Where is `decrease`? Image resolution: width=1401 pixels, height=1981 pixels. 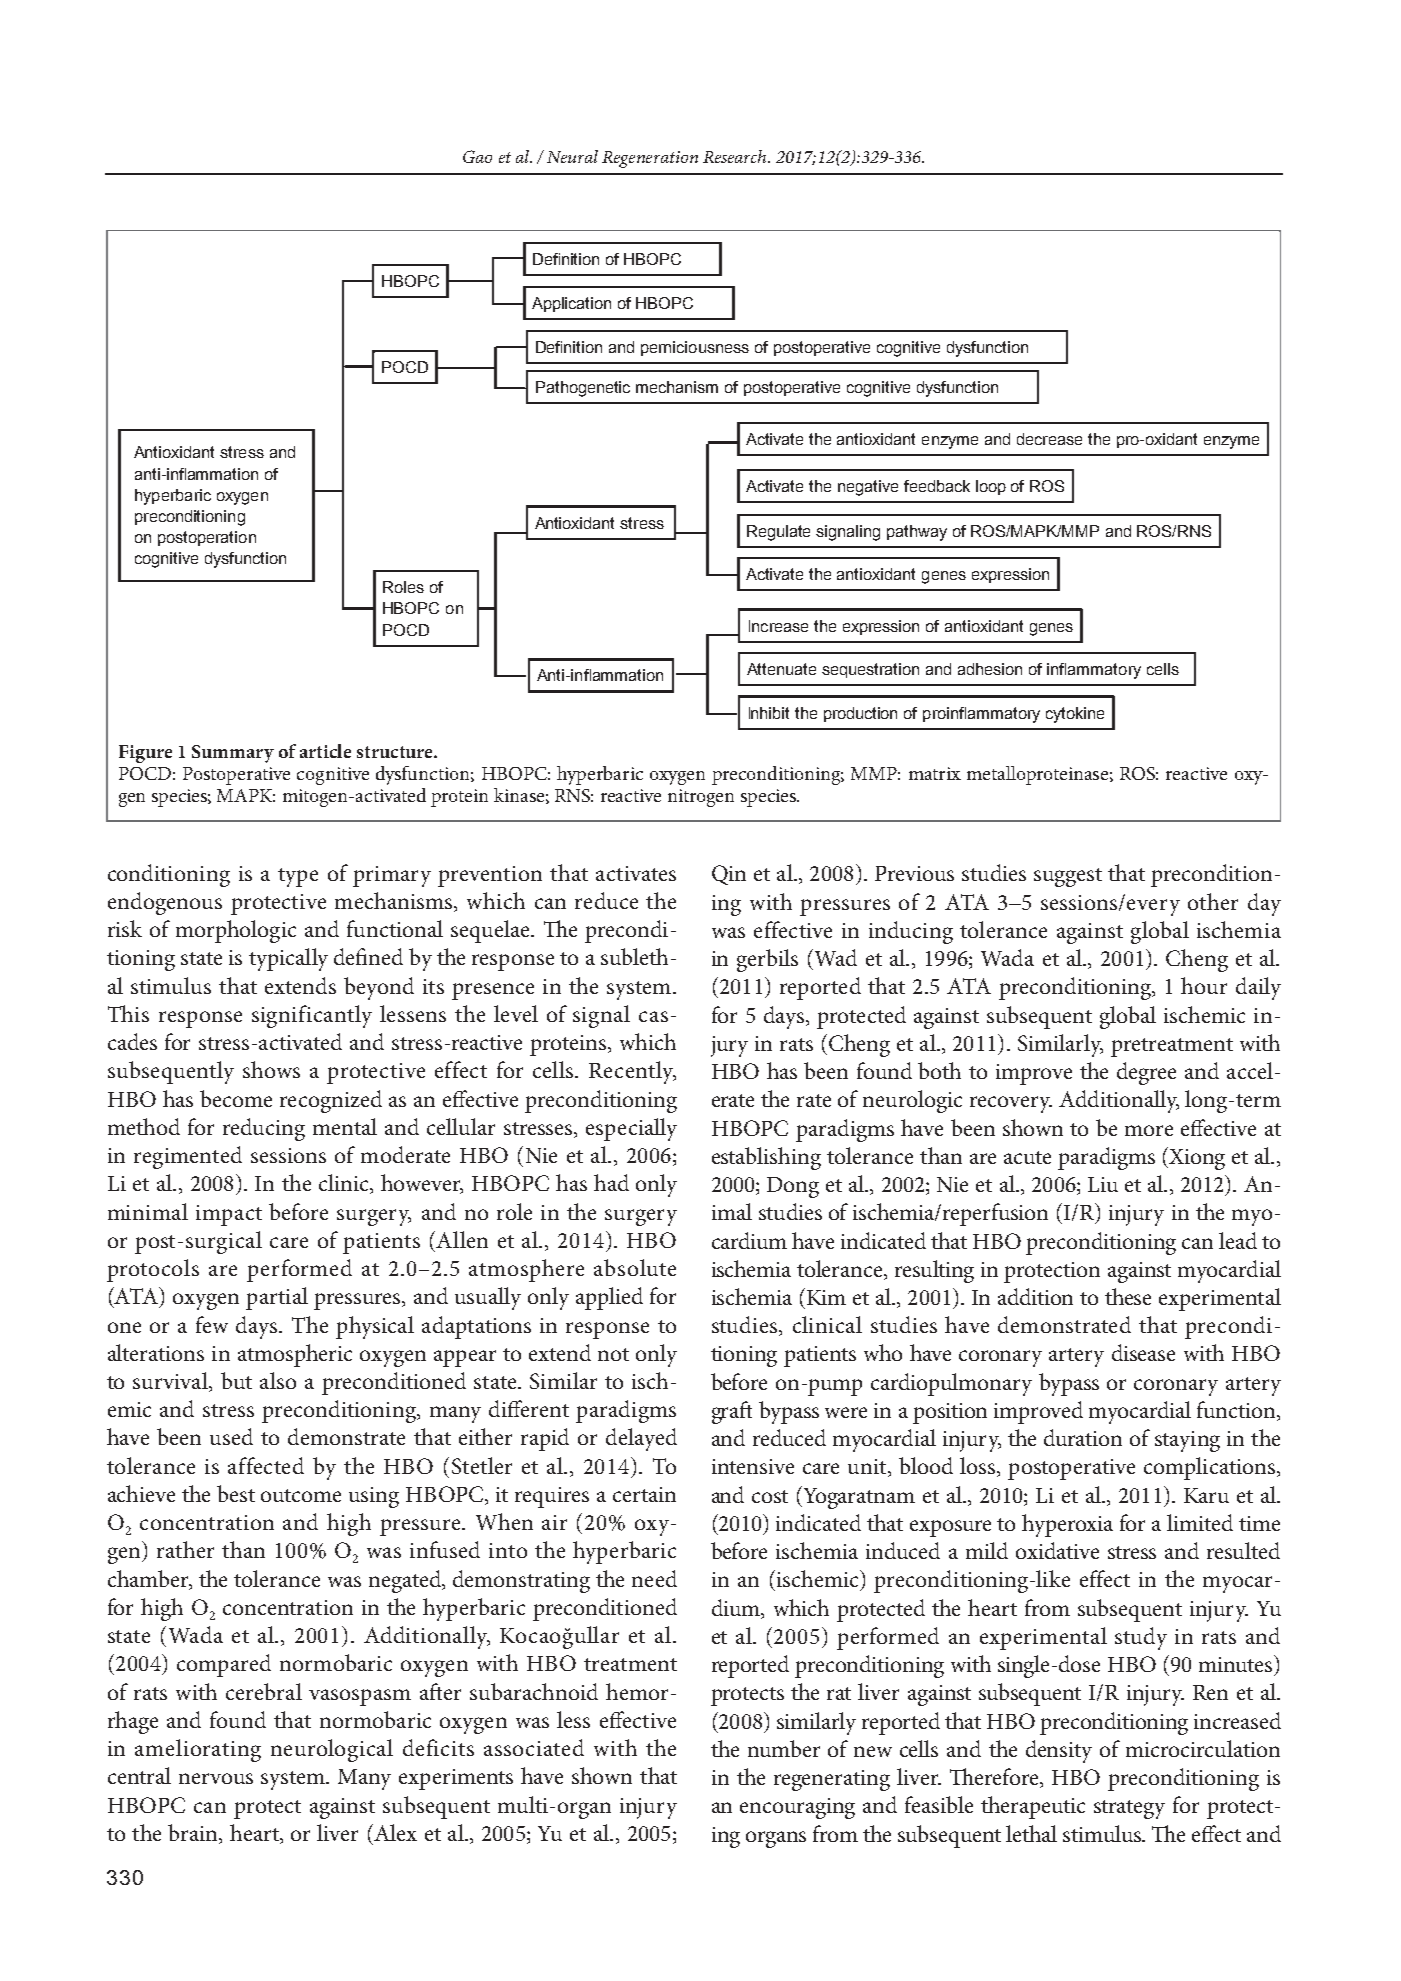 decrease is located at coordinates (1049, 439).
